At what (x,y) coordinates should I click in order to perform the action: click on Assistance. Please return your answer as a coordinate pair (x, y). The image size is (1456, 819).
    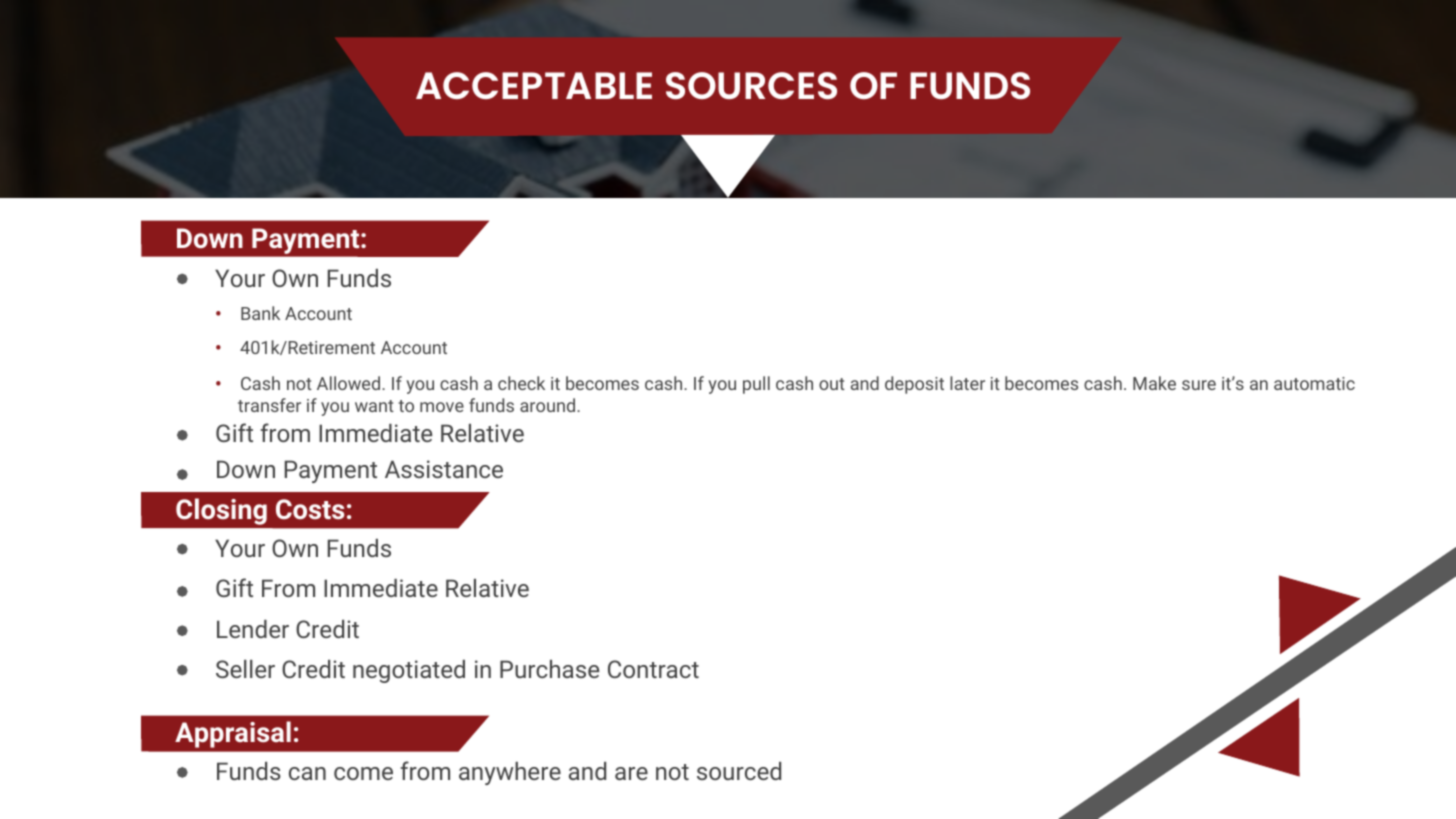
    Looking at the image, I should click on (444, 469).
